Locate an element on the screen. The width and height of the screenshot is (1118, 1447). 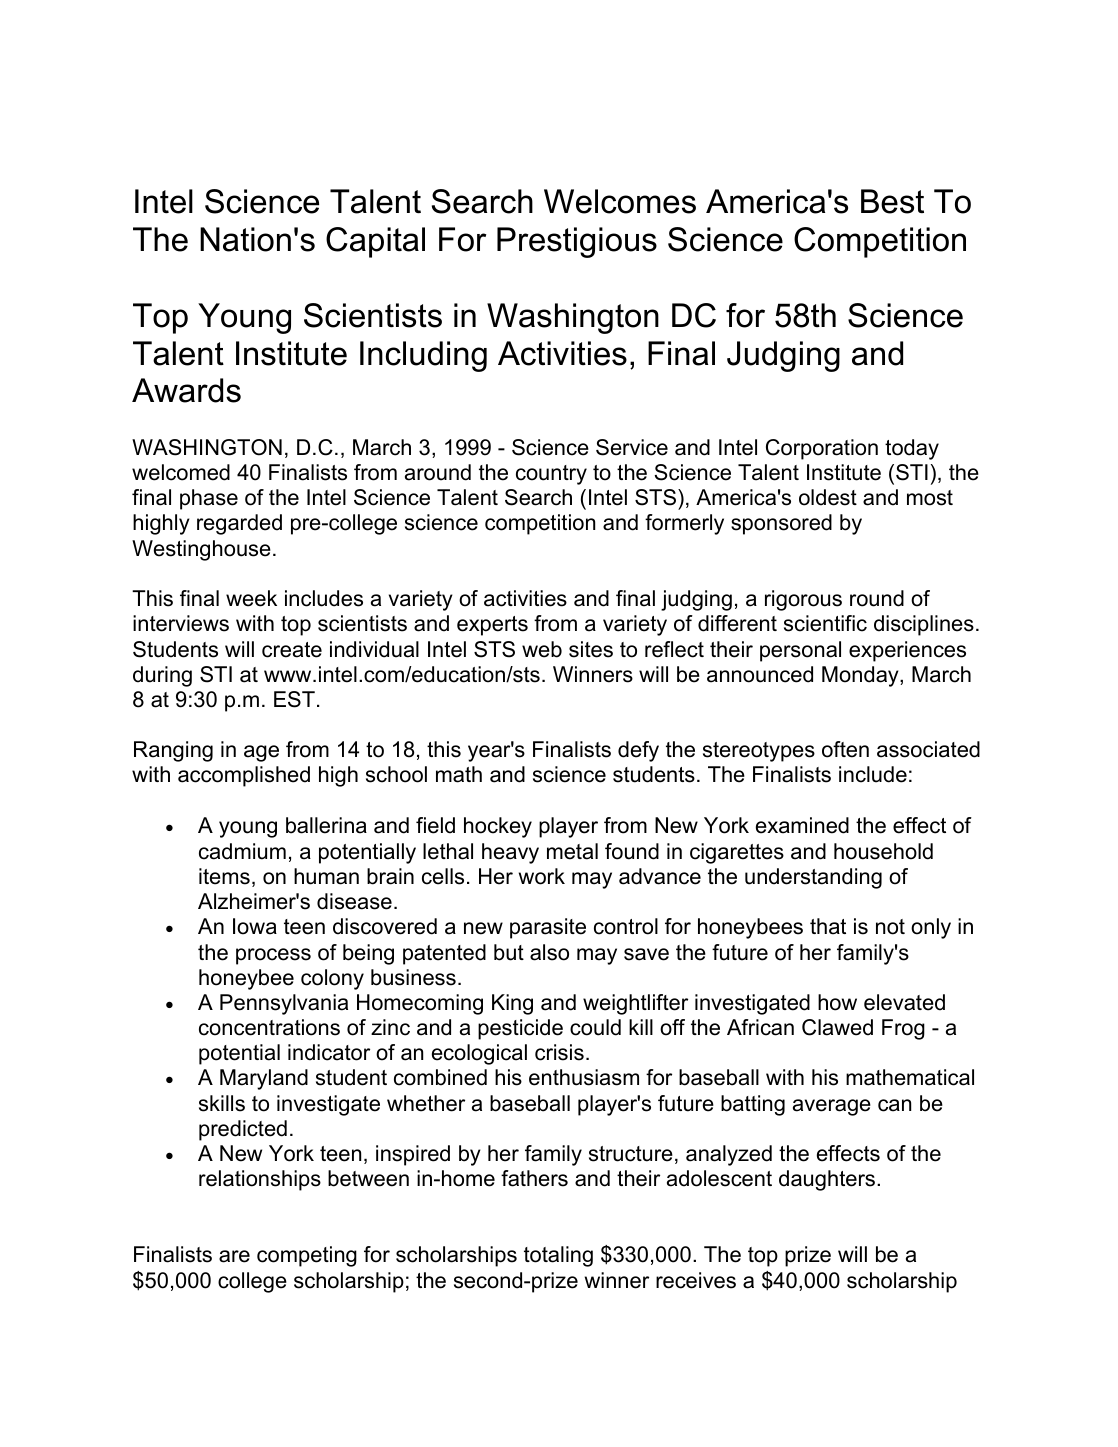
competing is located at coordinates (307, 1256).
